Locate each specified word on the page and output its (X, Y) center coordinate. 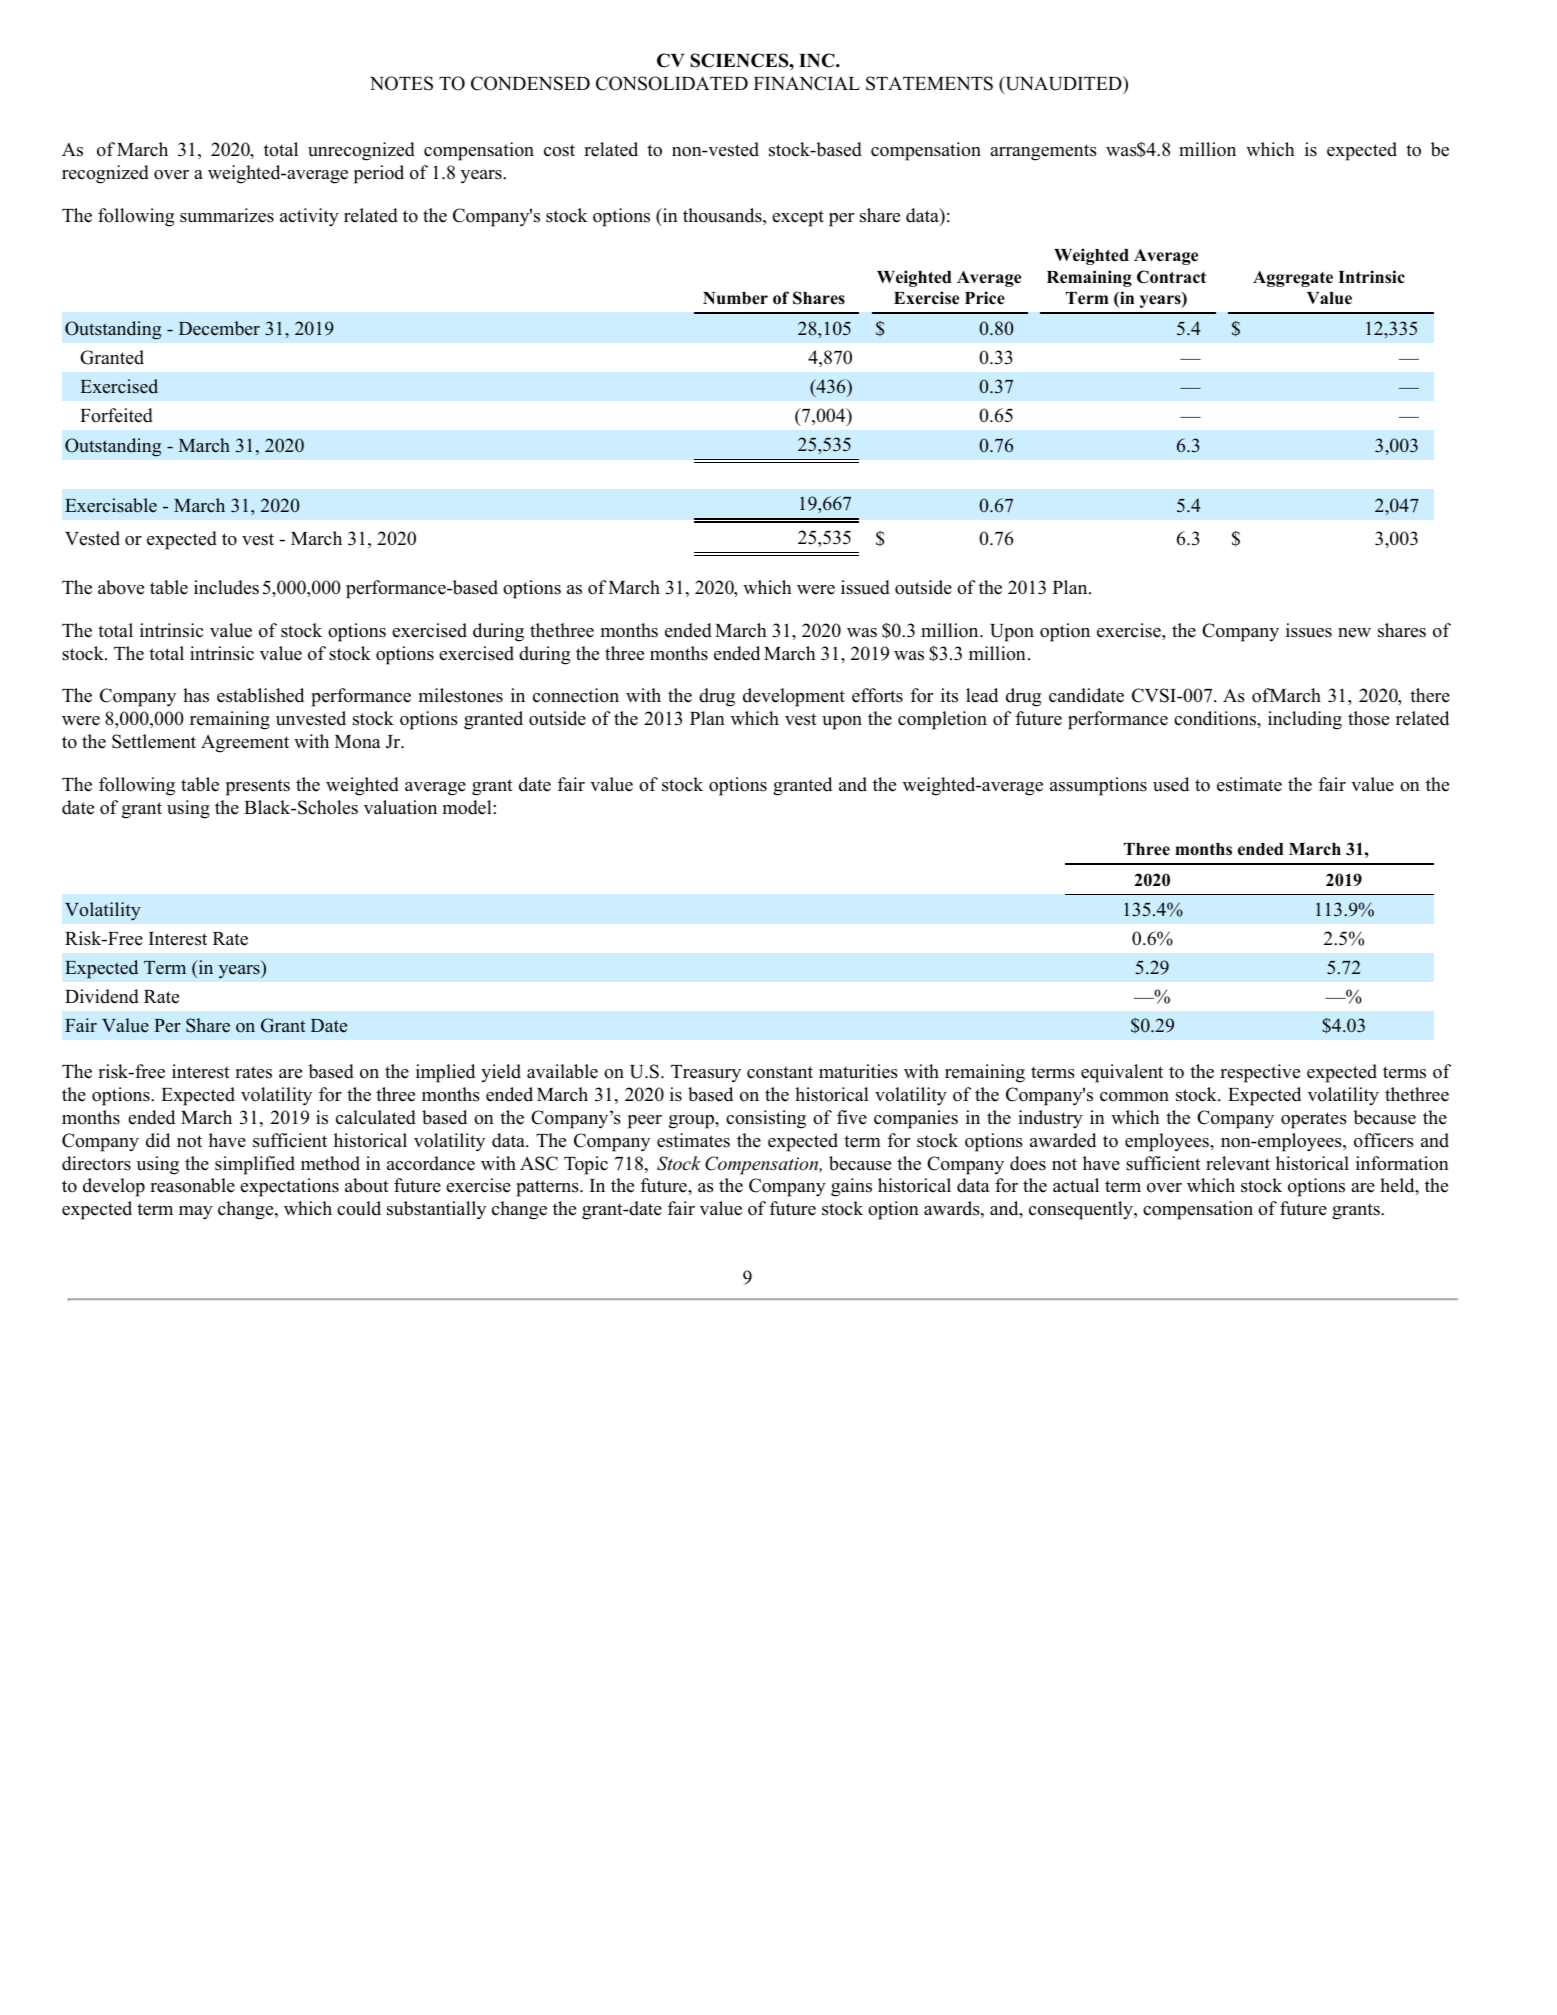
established (260, 695)
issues (1309, 630)
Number (735, 298)
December (219, 328)
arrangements (1043, 152)
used (1171, 784)
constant (780, 1072)
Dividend (102, 996)
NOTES (401, 83)
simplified (255, 1165)
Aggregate (1293, 279)
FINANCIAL (807, 83)
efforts (877, 695)
